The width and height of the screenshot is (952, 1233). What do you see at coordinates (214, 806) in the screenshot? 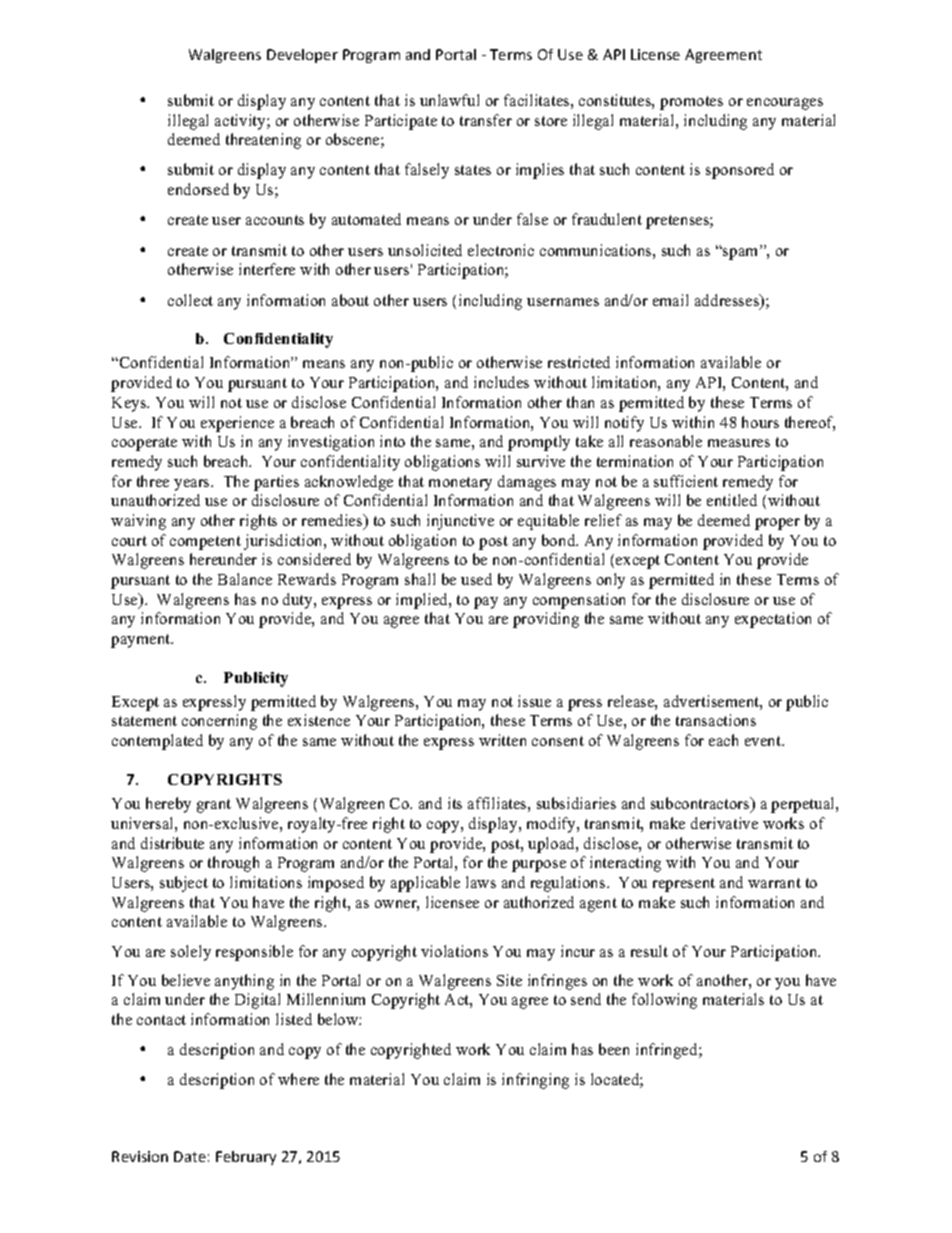
I see `grant` at bounding box center [214, 806].
